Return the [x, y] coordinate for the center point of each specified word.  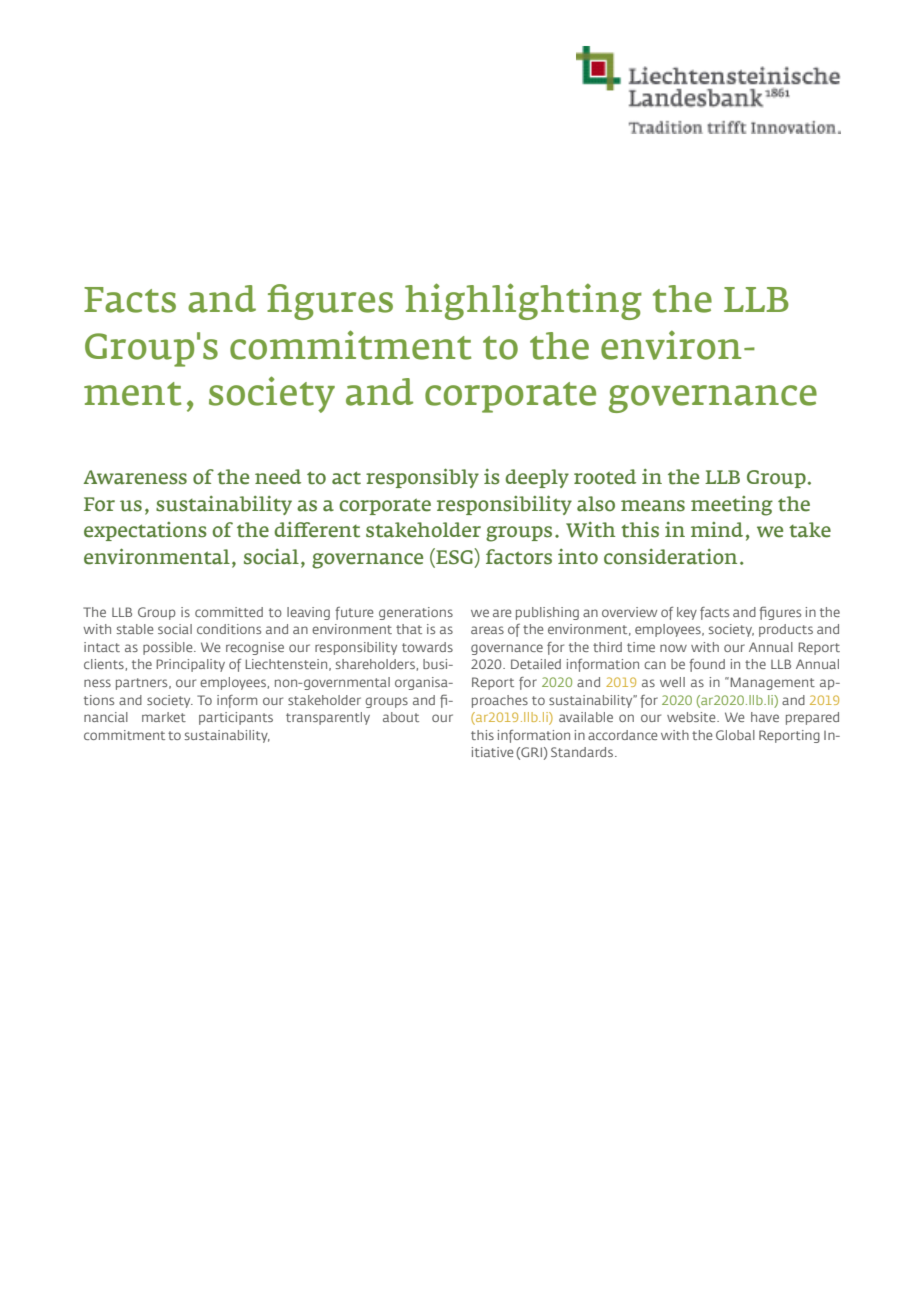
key [687, 613]
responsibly [422, 478]
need [278, 477]
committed [229, 612]
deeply [537, 478]
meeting [732, 506]
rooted [605, 477]
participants [236, 718]
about [401, 717]
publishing [547, 613]
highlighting [523, 301]
